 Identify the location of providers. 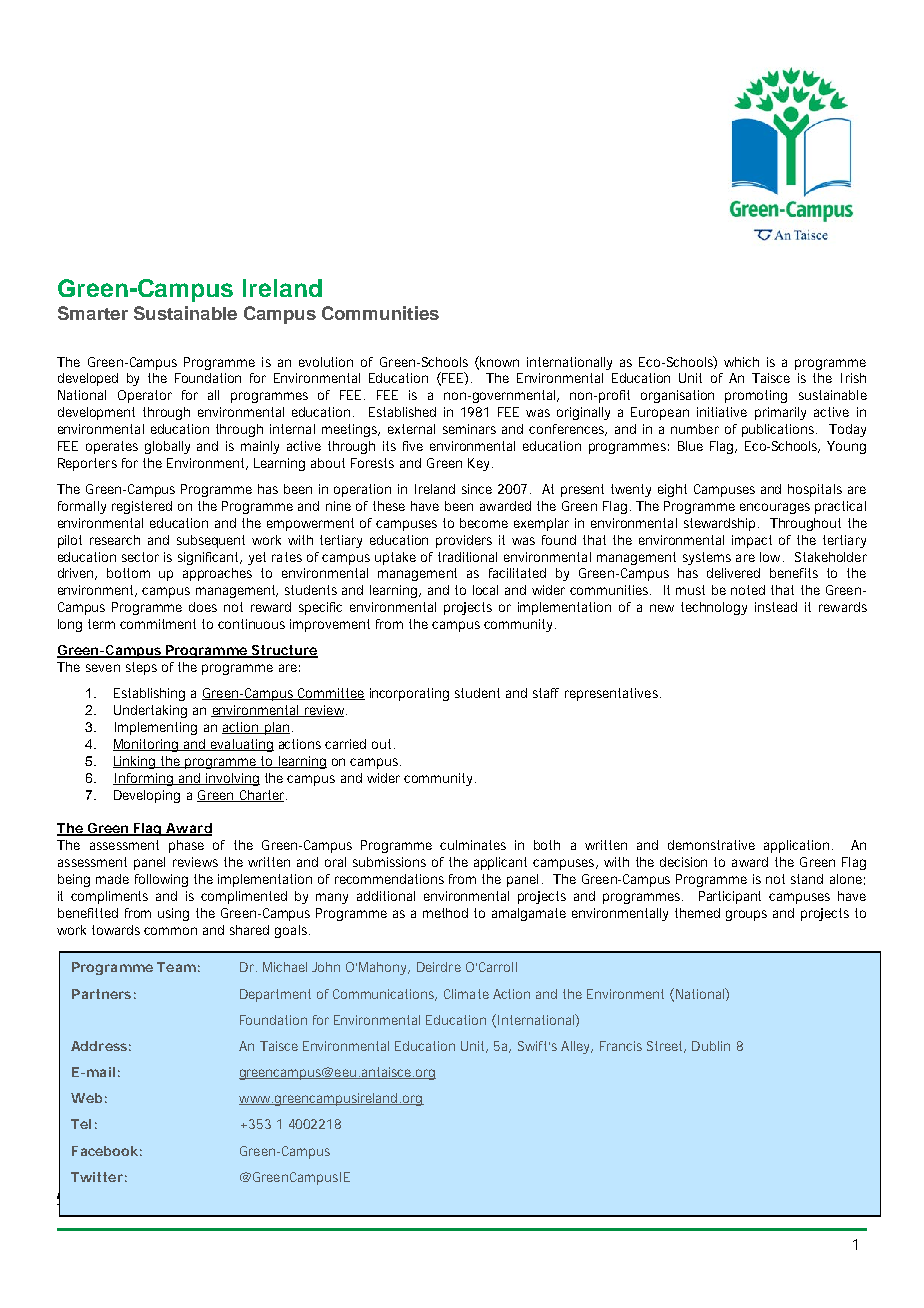
(464, 541).
